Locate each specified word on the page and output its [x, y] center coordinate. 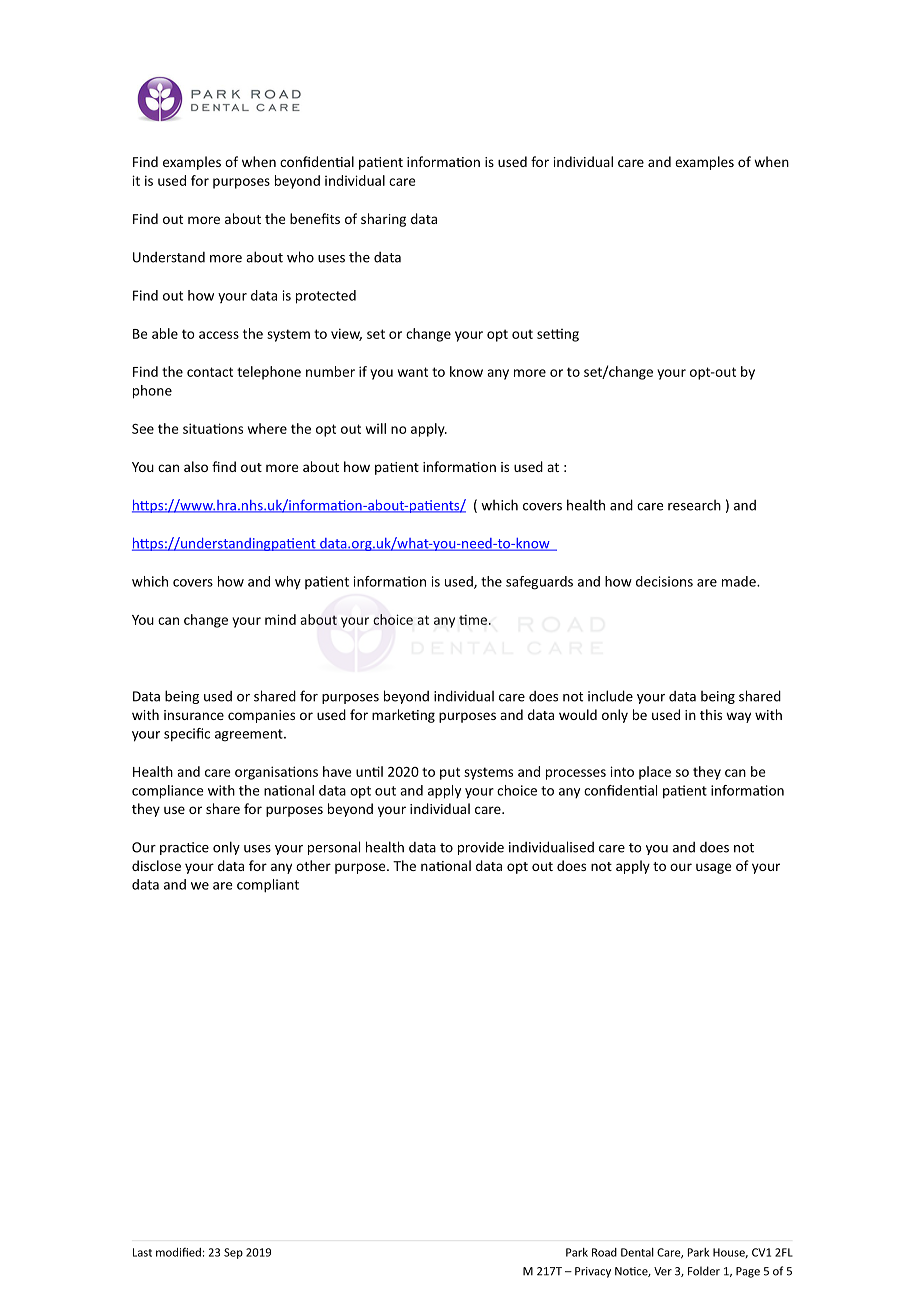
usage [713, 868]
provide [481, 848]
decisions [664, 581]
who [300, 257]
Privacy [593, 1272]
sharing [383, 220]
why [288, 583]
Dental [637, 1252]
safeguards [539, 583]
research [694, 505]
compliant [268, 886]
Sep [233, 1253]
